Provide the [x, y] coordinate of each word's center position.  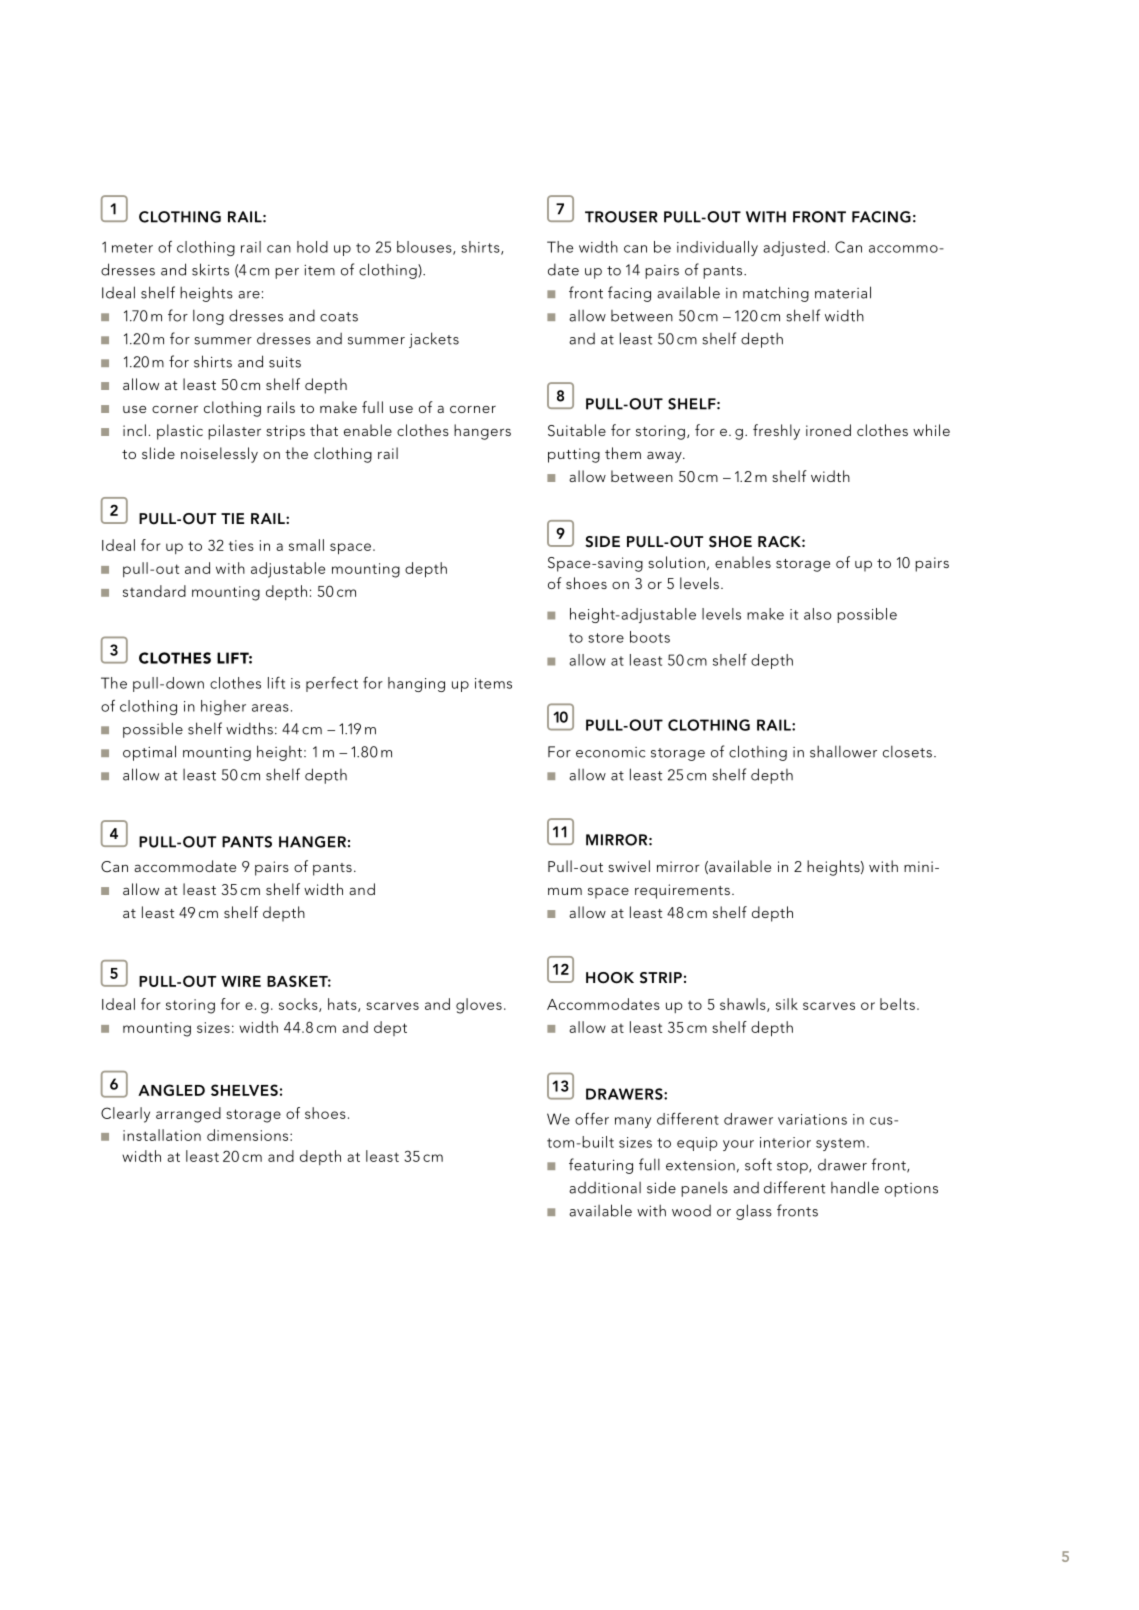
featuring [601, 1166]
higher [223, 707]
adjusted [794, 248]
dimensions [249, 1135]
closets [907, 751]
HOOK [610, 978]
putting [574, 455]
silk [787, 1004]
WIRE [241, 981]
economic [610, 752]
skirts [210, 269]
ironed [828, 430]
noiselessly [219, 455]
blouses [425, 248]
